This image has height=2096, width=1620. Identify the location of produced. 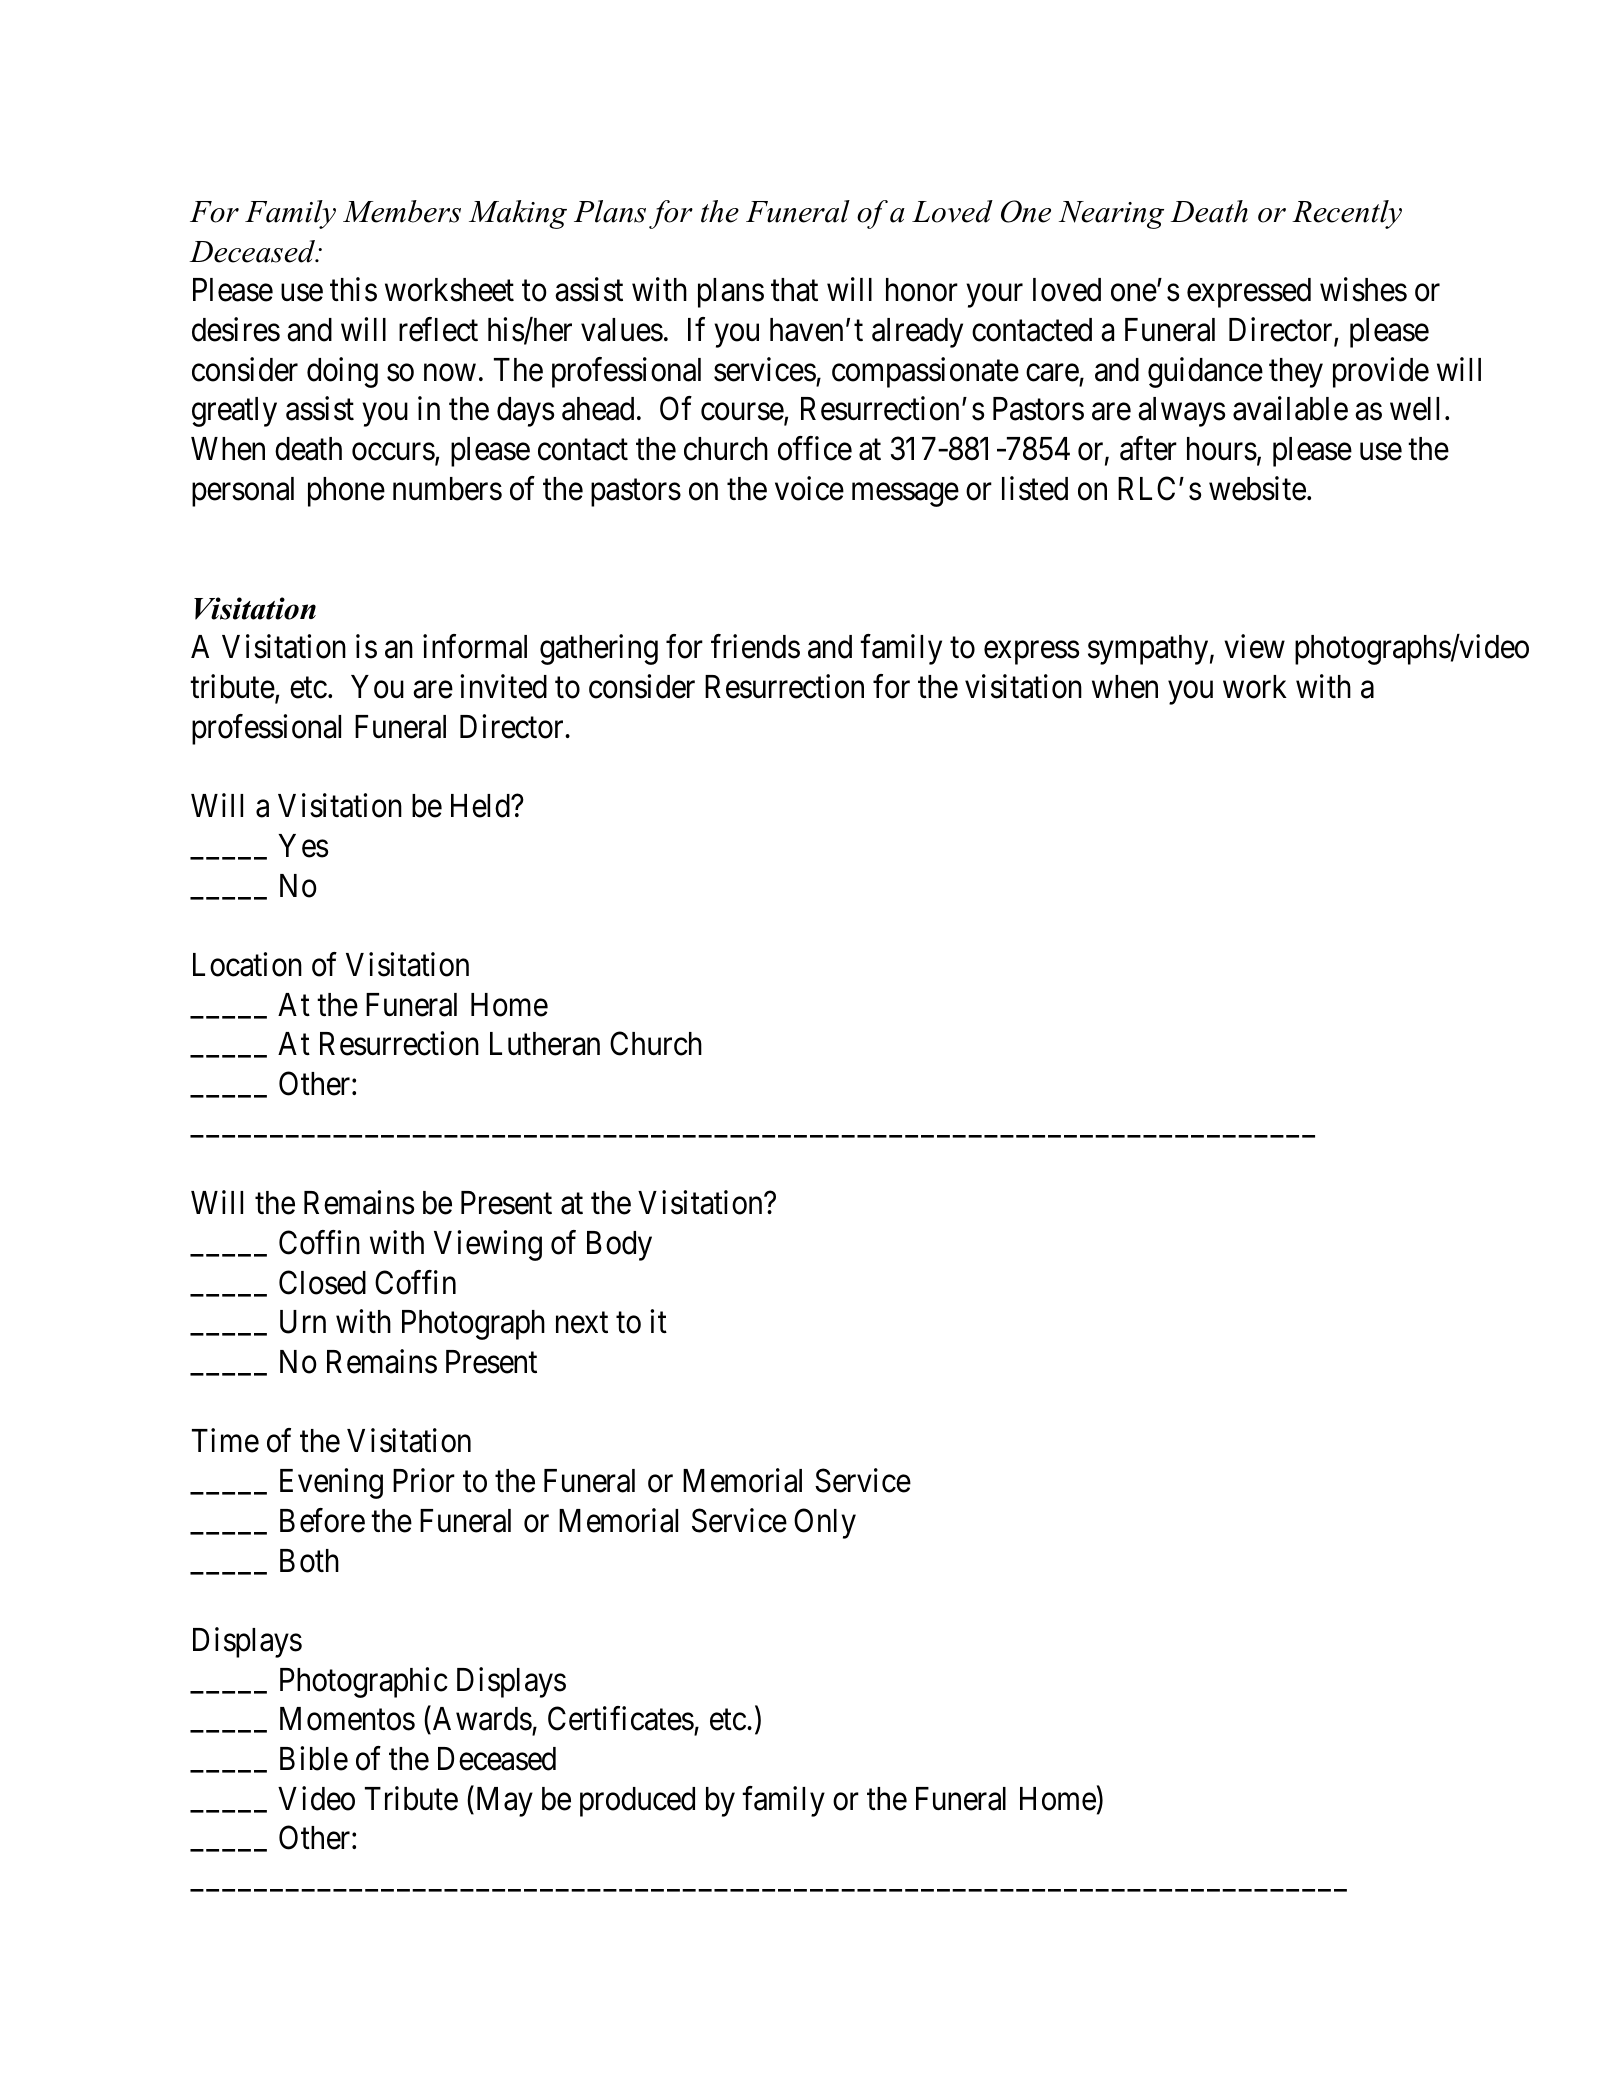
(637, 1802).
